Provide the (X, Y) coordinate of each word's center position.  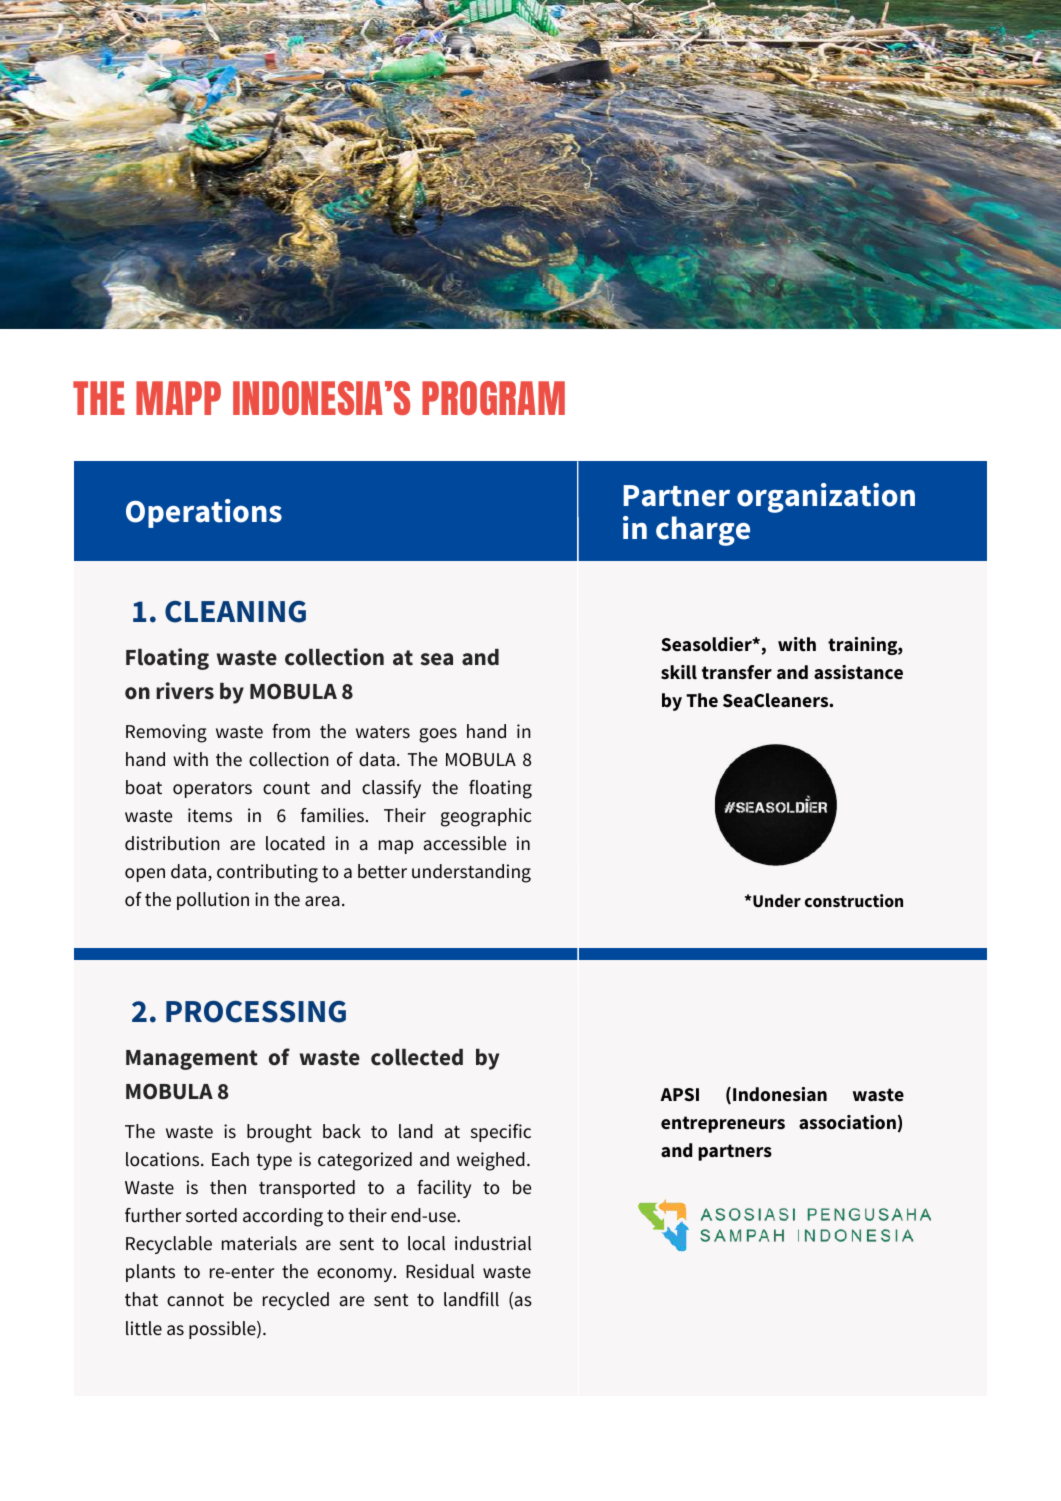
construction (854, 901)
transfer (737, 672)
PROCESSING (256, 1012)
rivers (185, 691)
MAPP (178, 398)
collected (417, 1057)
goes (438, 735)
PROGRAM (493, 398)
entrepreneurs (723, 1124)
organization (826, 498)
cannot (195, 1300)
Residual (440, 1271)
